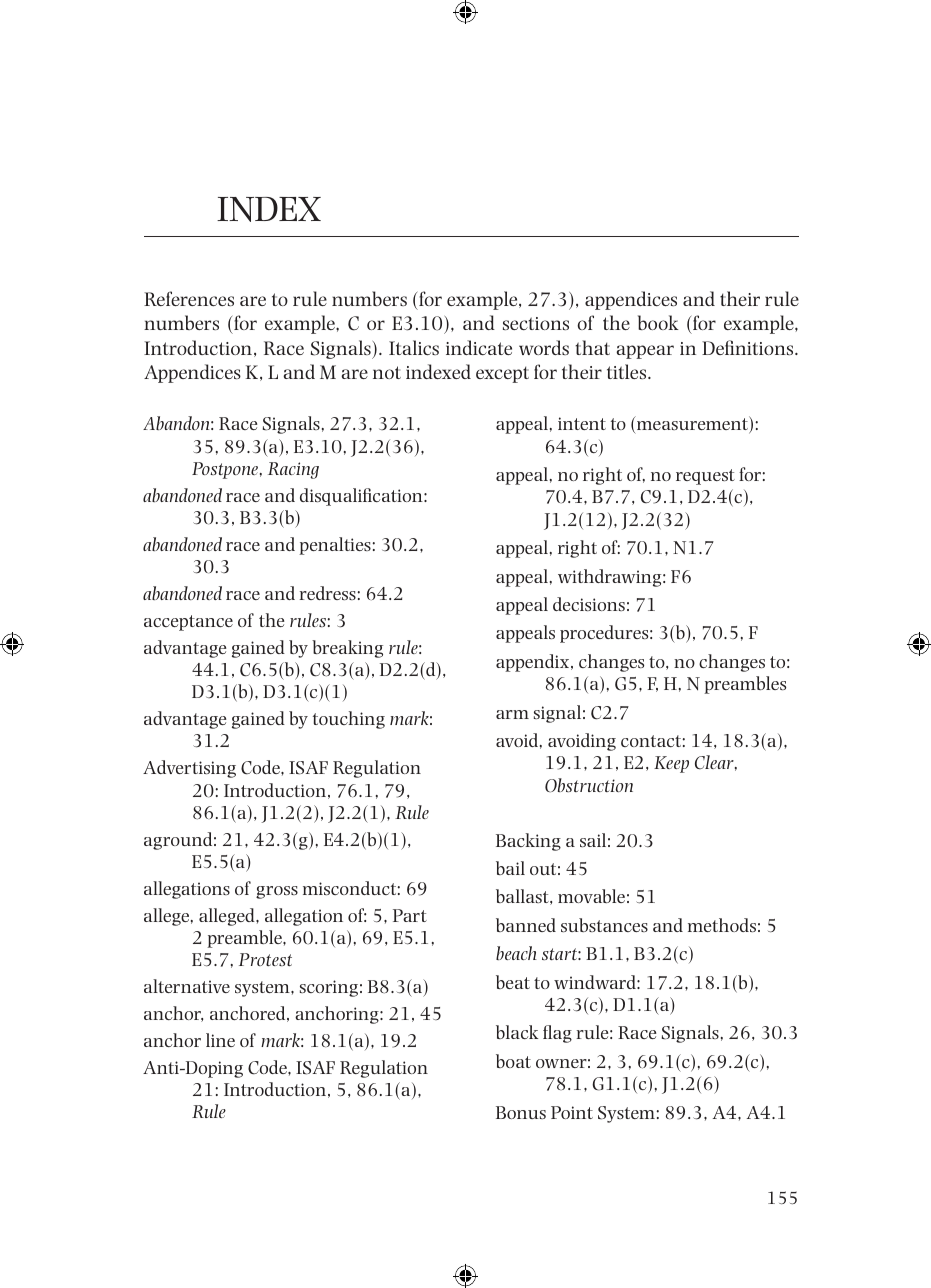  Describe the element at coordinates (658, 322) in the document. I see `book` at that location.
